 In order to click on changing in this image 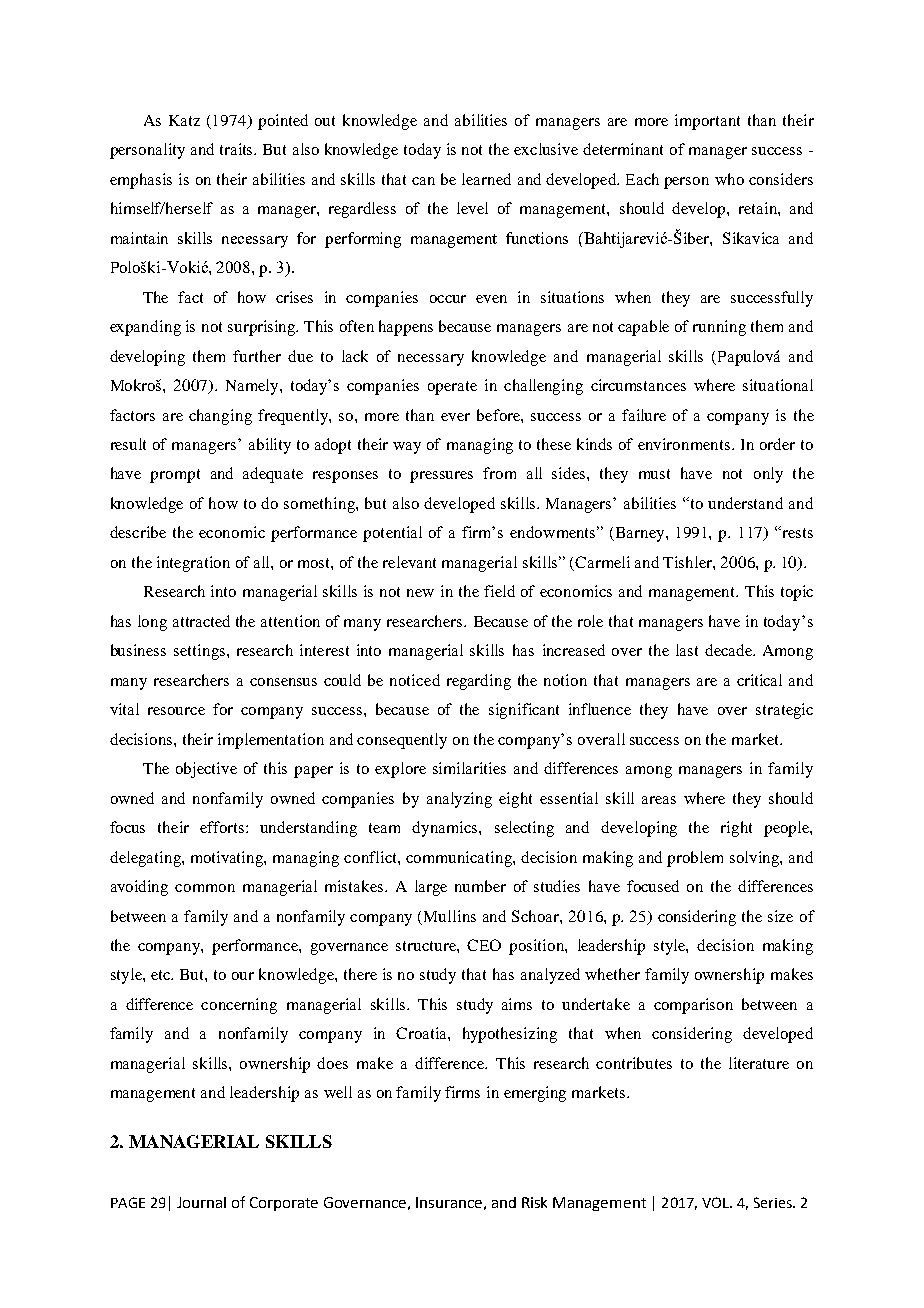, I will do `click(220, 417)`.
